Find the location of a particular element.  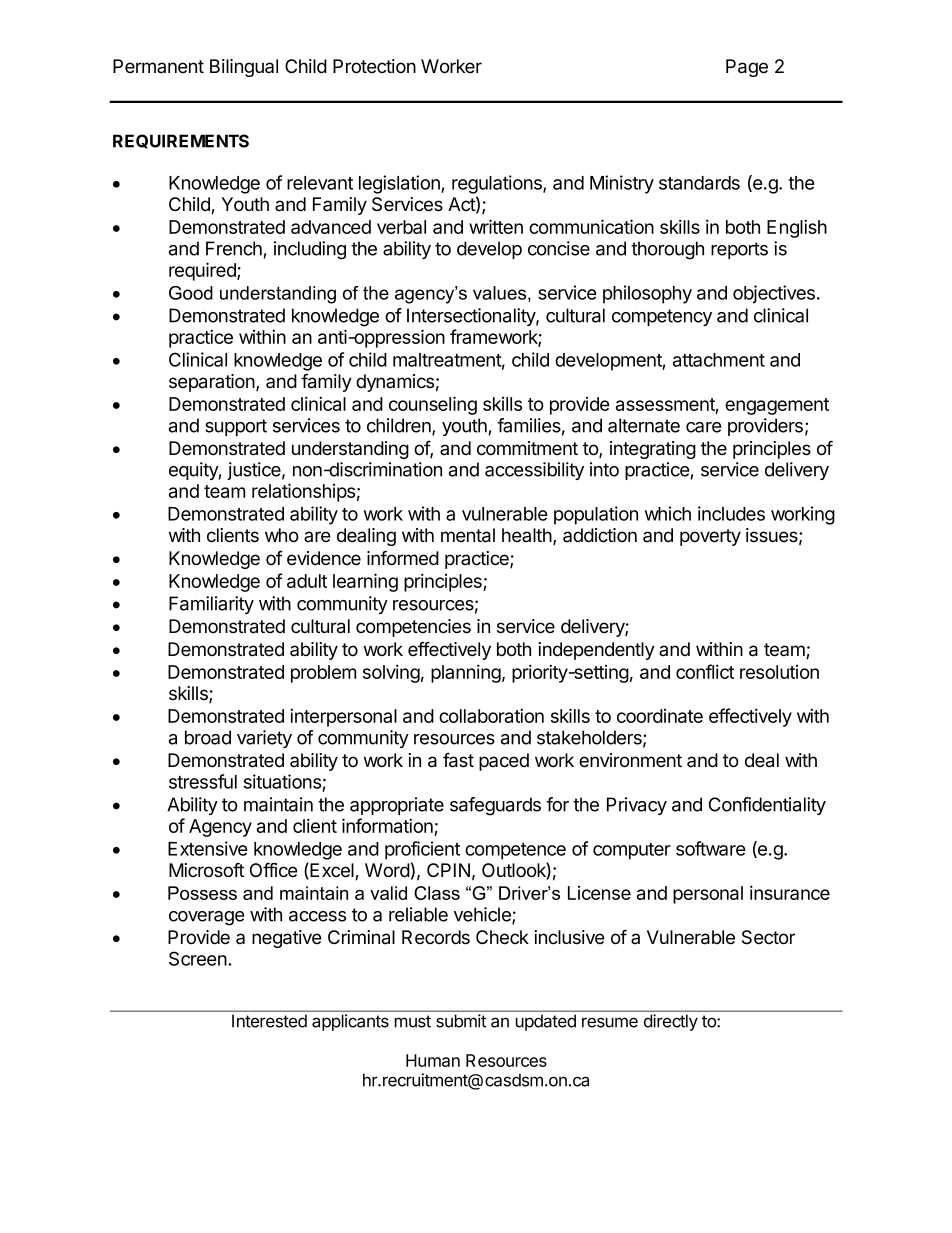

safeguards is located at coordinates (495, 806).
